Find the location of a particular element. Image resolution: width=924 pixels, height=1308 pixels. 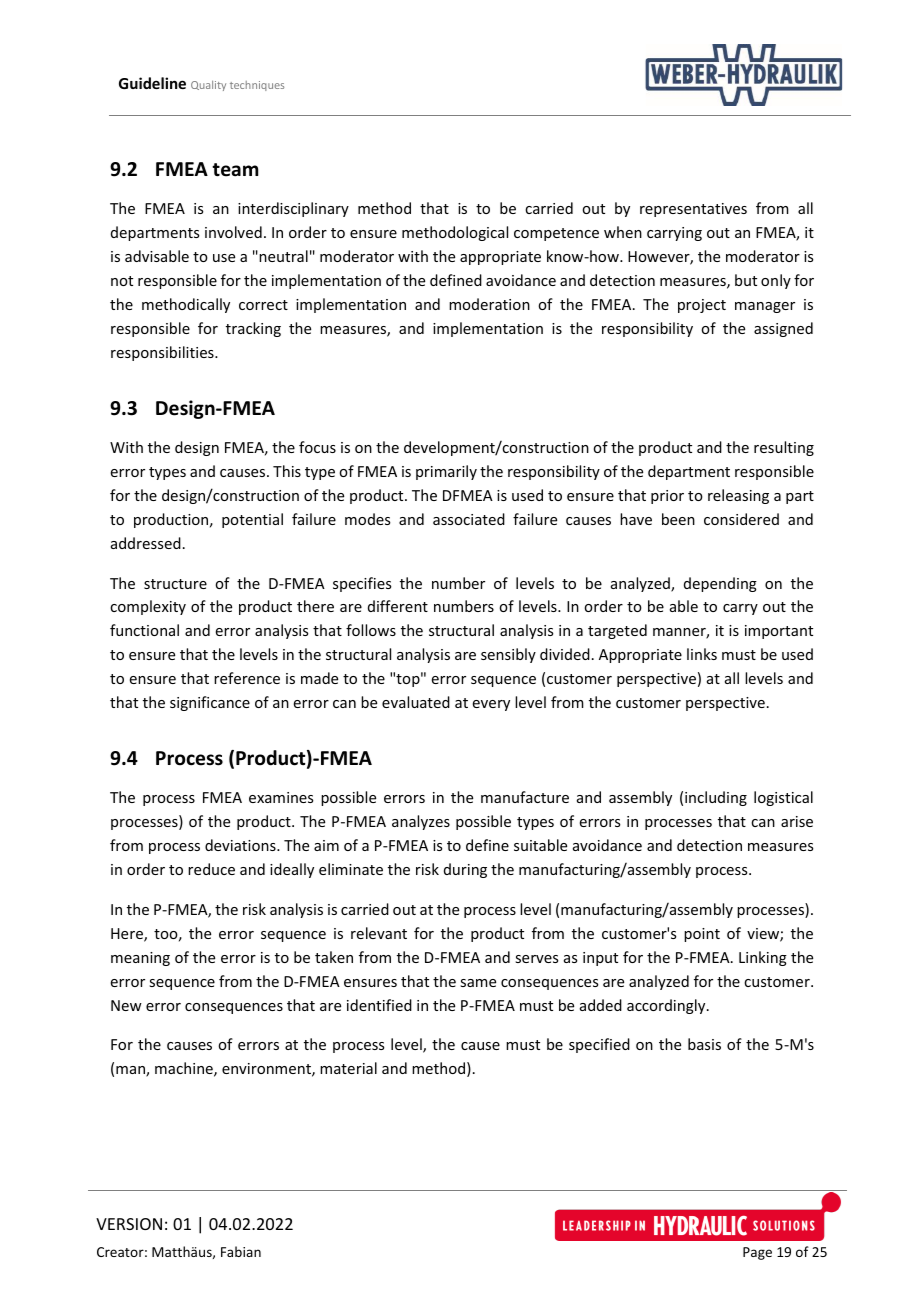

representatives is located at coordinates (693, 210).
